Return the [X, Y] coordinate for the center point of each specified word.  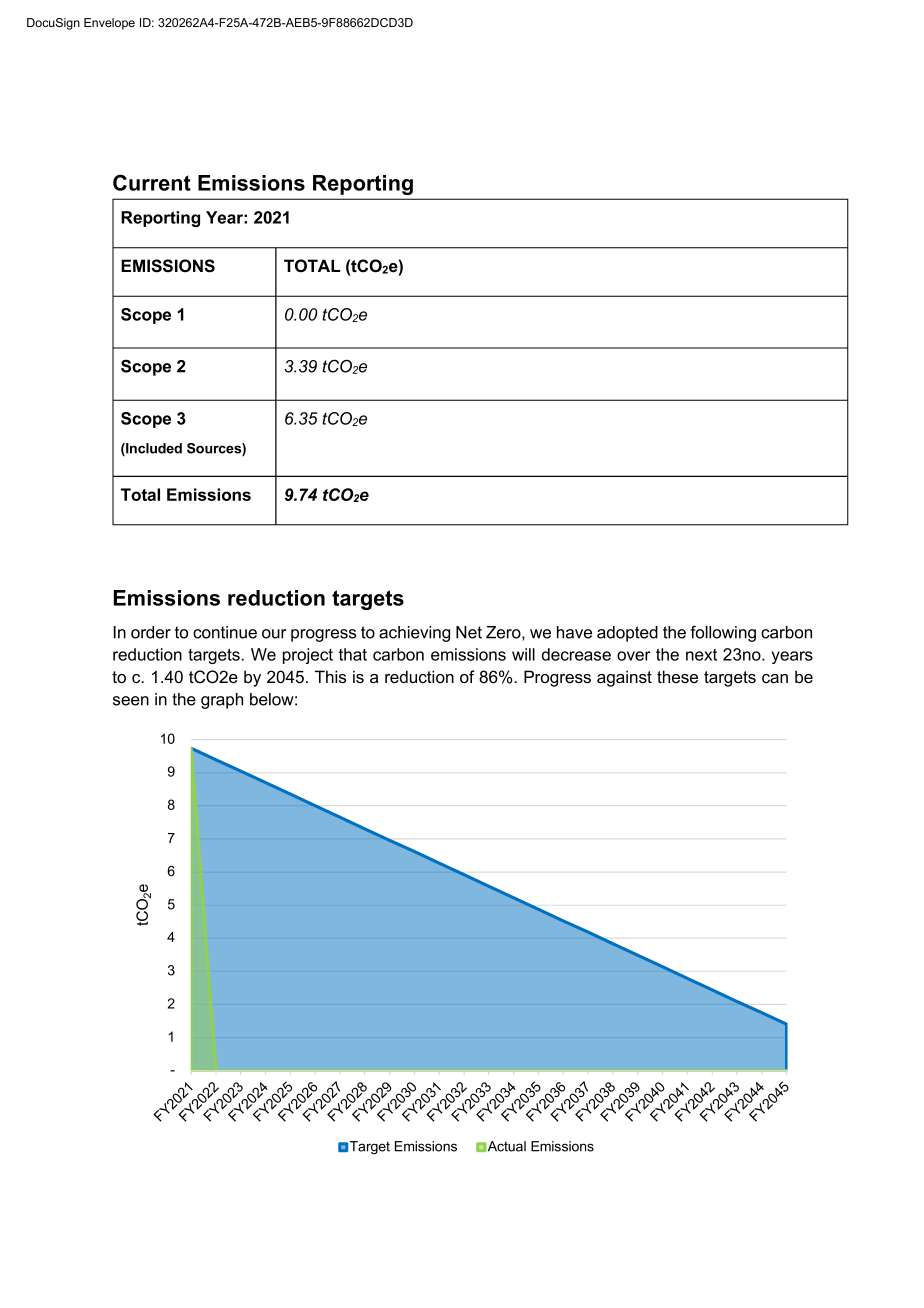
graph [222, 701]
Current [152, 182]
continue [225, 632]
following [723, 633]
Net [469, 632]
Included [153, 449]
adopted [627, 634]
